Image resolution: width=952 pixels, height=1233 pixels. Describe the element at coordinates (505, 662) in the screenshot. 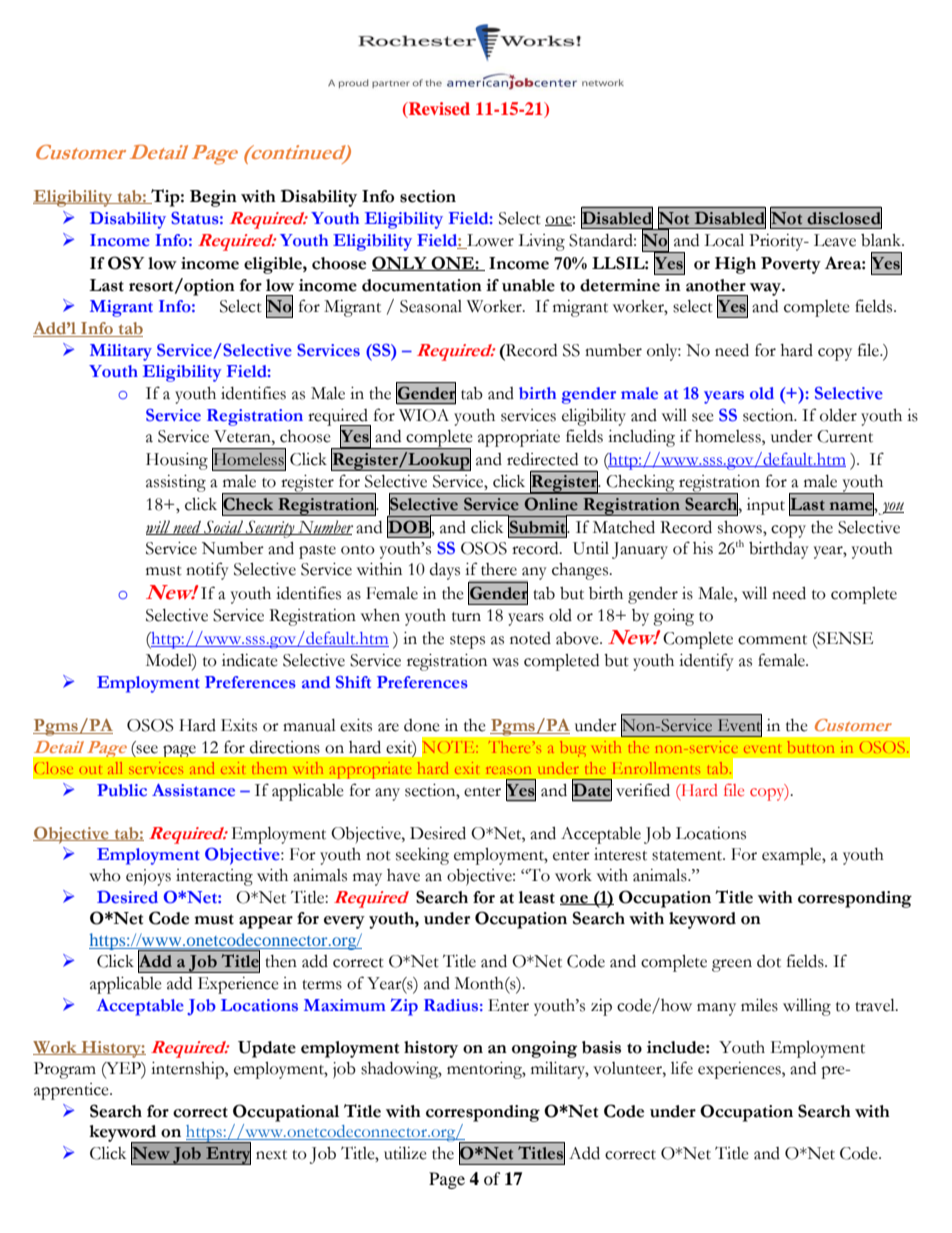

I see `was` at that location.
